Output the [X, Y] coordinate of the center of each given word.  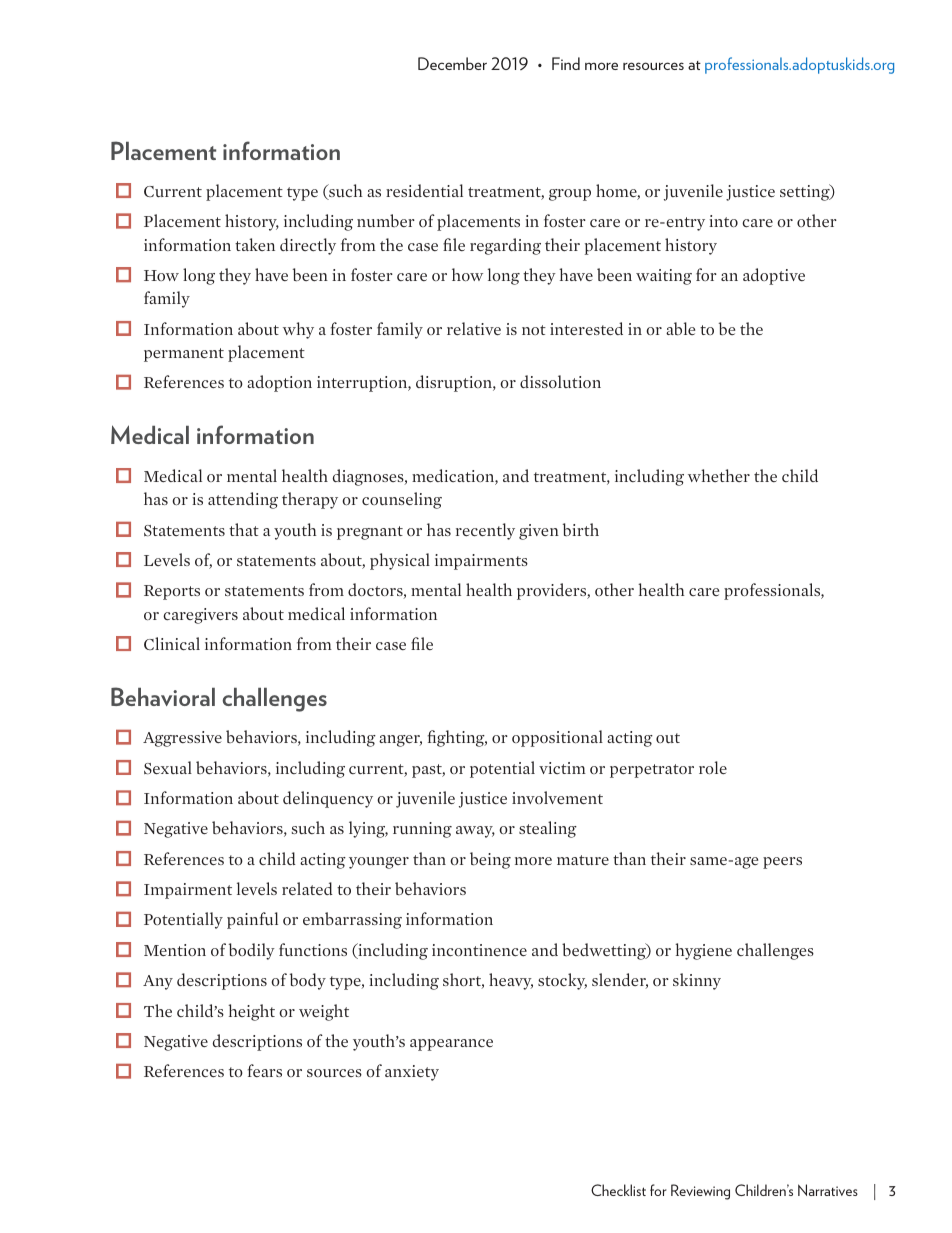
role [713, 767]
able [680, 329]
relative [474, 328]
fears [265, 1070]
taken [255, 244]
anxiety [412, 1073]
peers [782, 863]
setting [806, 192]
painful [252, 920]
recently [485, 531]
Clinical [172, 643]
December [452, 63]
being [490, 860]
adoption [279, 383]
